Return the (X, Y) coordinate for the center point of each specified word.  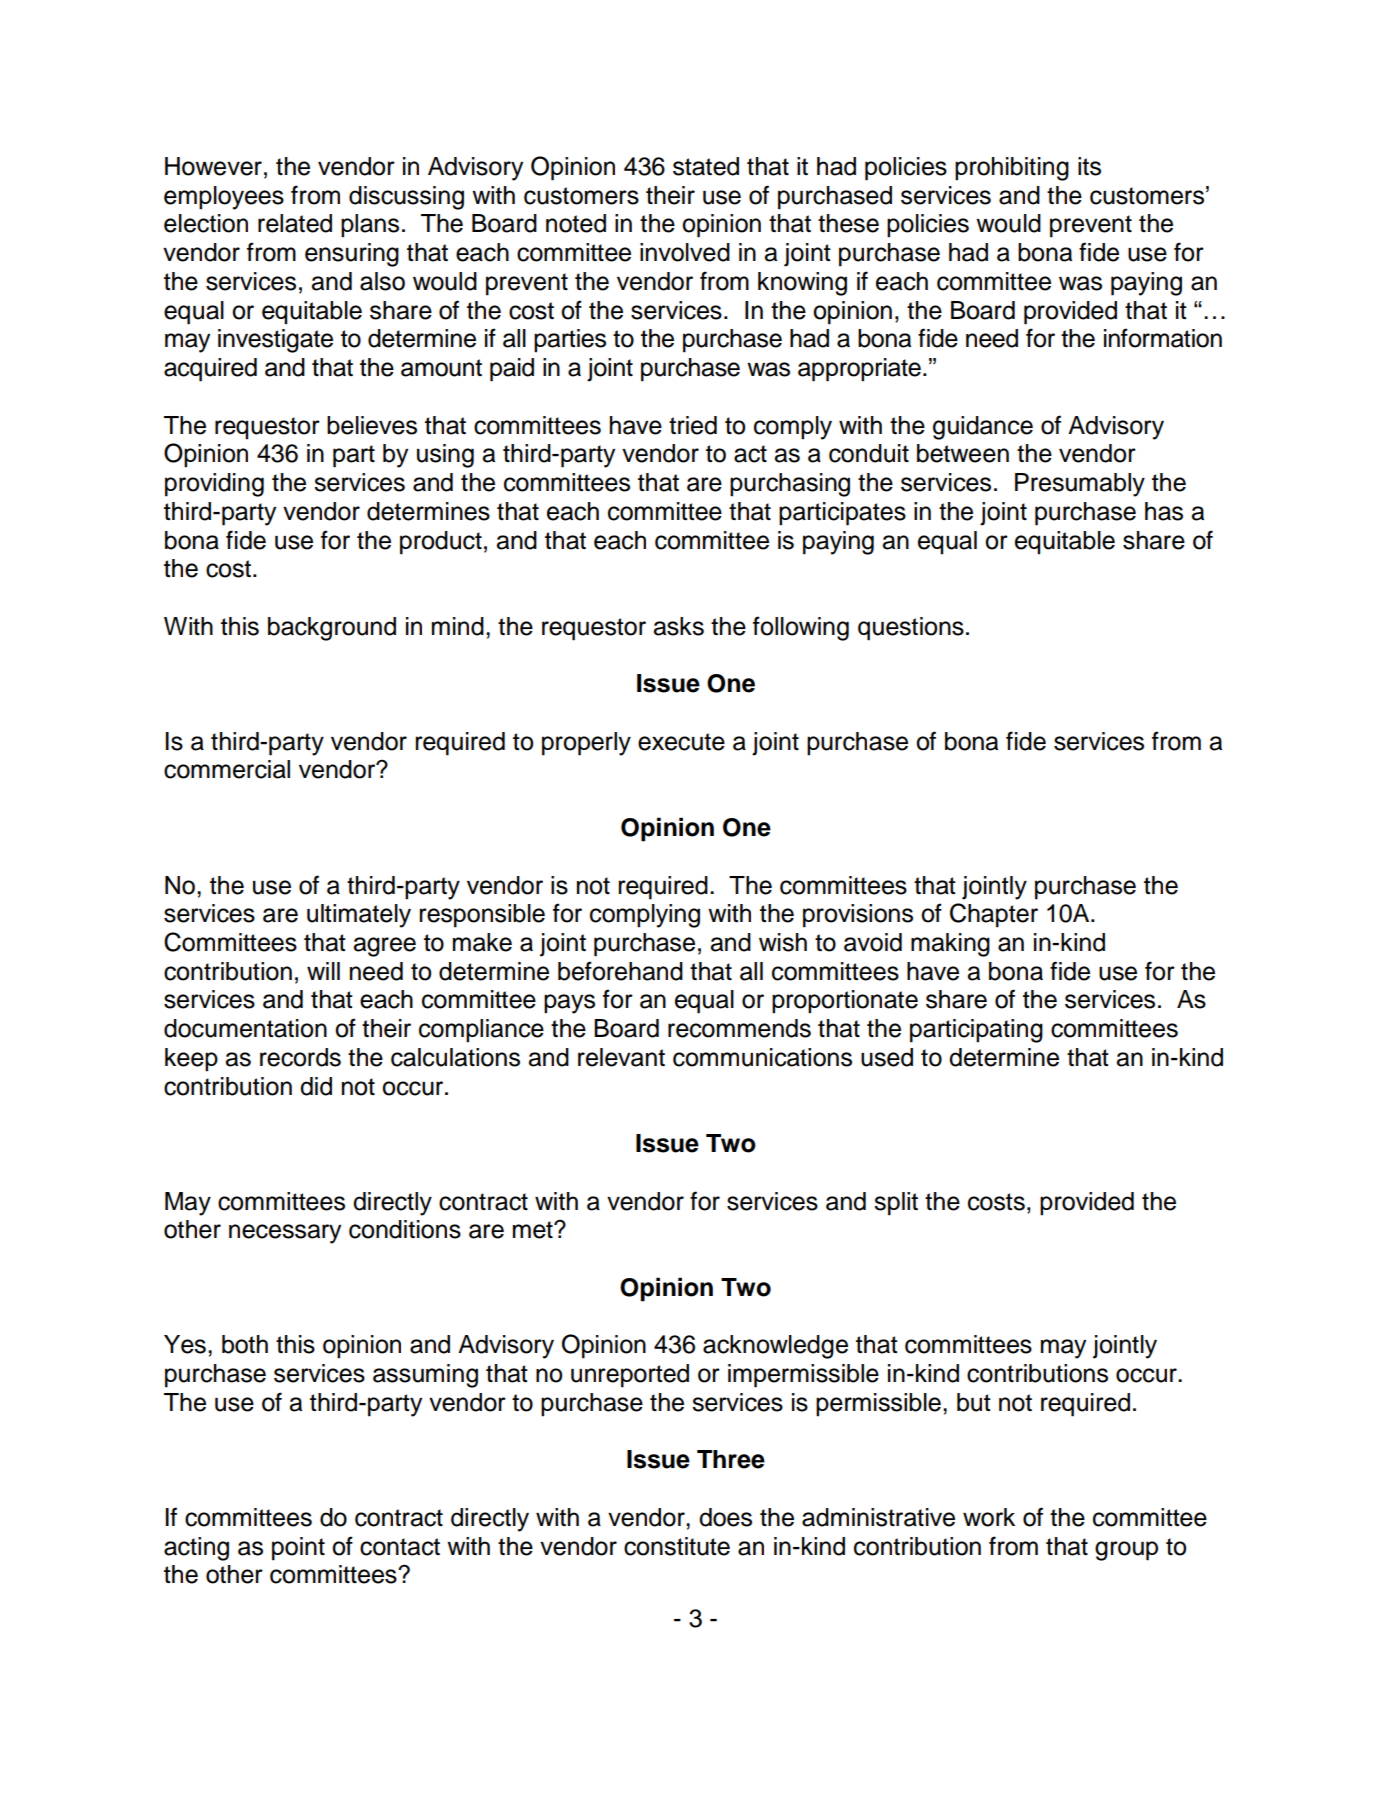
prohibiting (1012, 169)
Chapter (994, 915)
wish (783, 942)
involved (685, 252)
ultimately (359, 916)
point (298, 1549)
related (295, 223)
